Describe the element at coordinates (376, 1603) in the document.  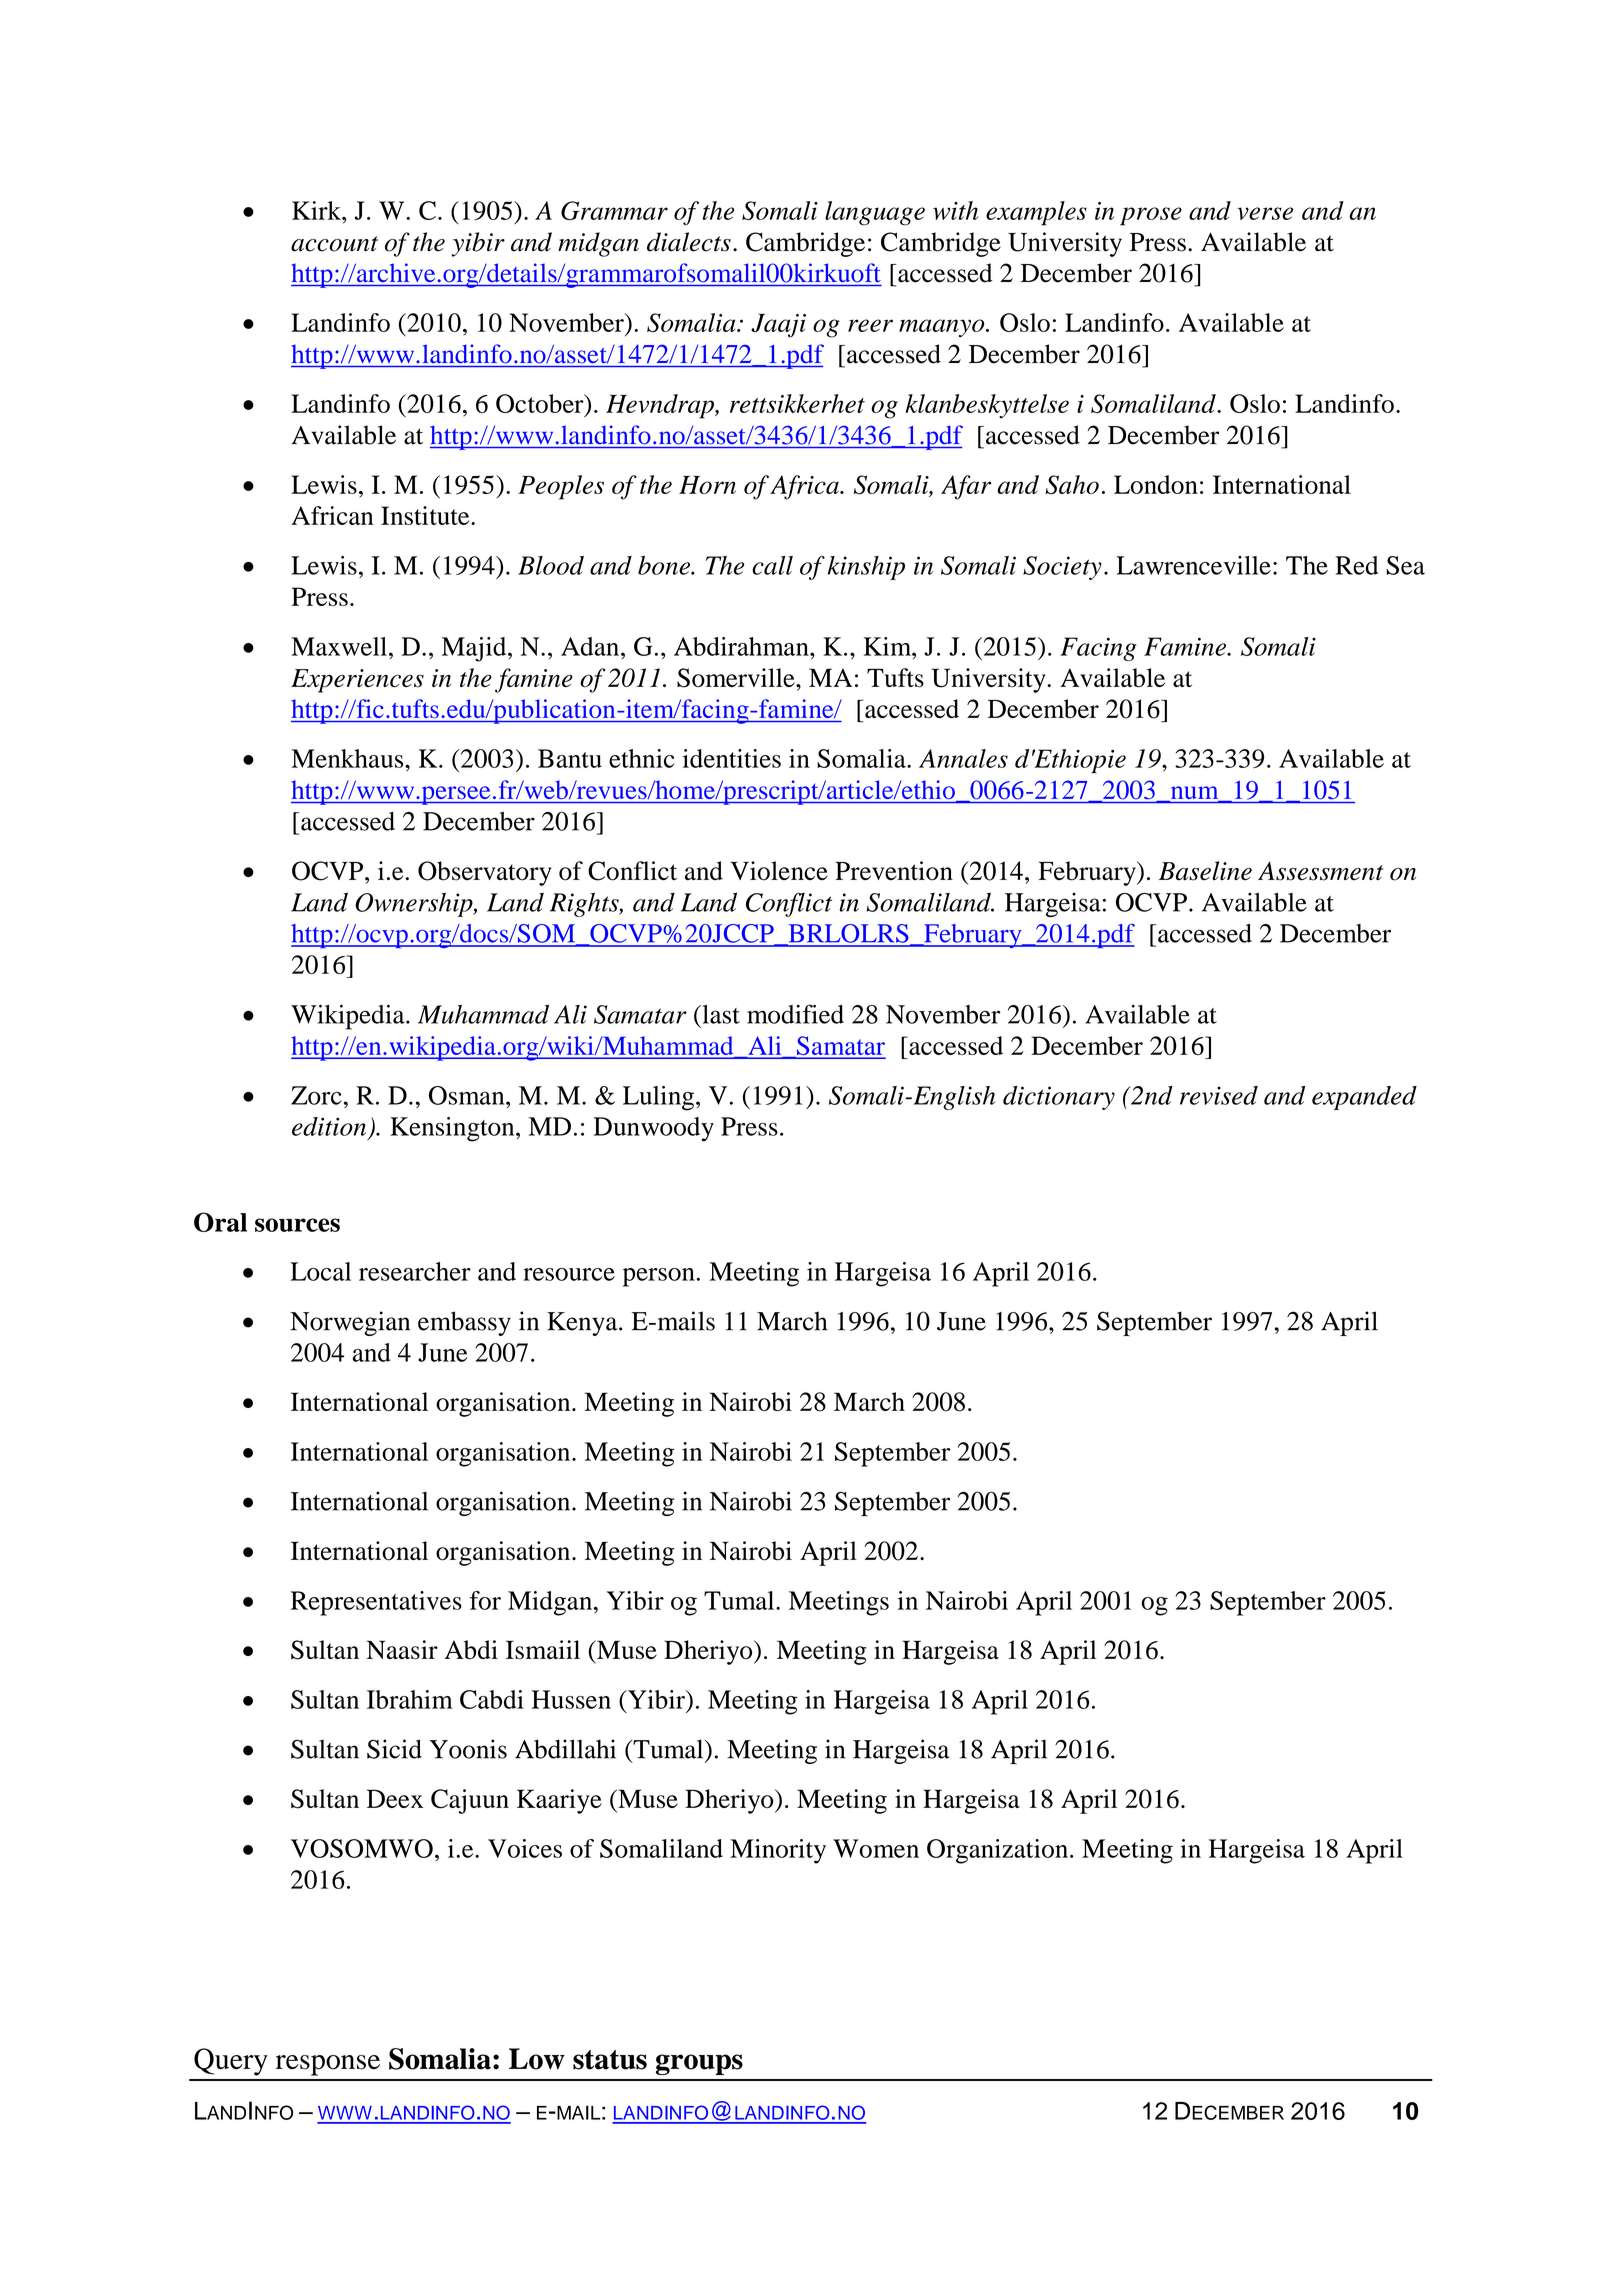
I see `Representatives` at that location.
